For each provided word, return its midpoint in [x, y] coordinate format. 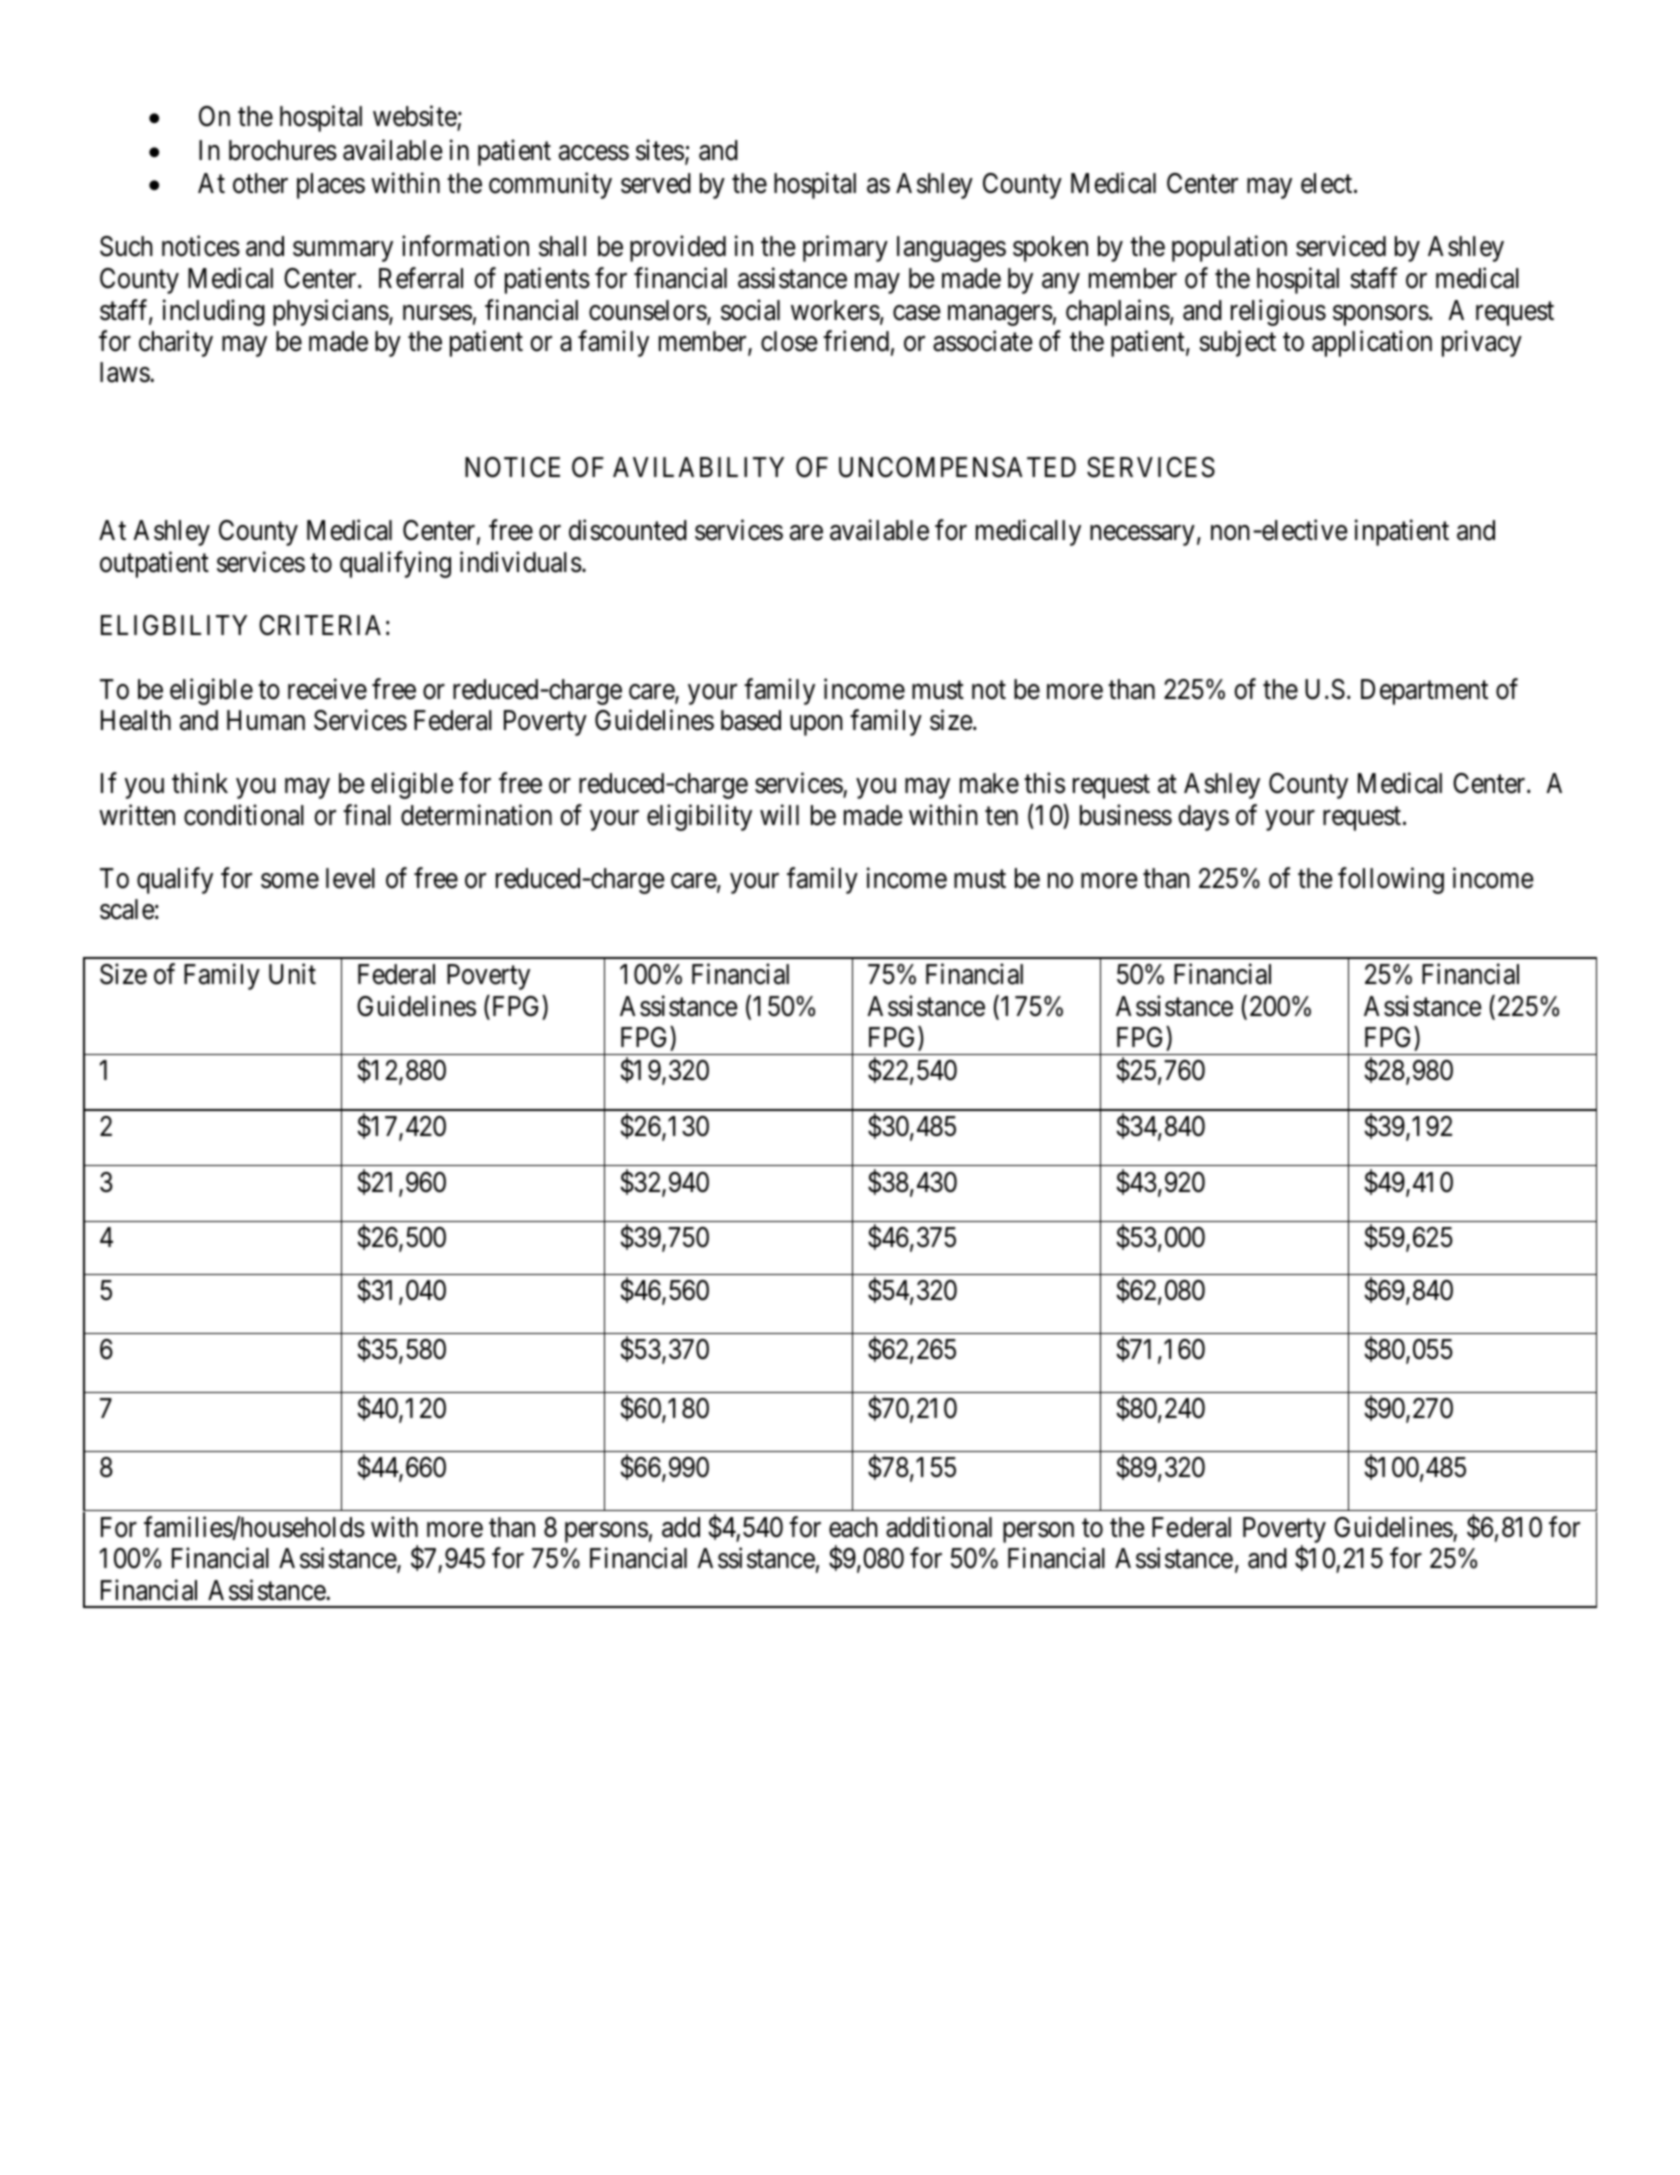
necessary [1142, 536]
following [1391, 880]
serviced [1341, 246]
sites [660, 150]
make [989, 783]
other [260, 183]
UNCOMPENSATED [957, 467]
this [1044, 783]
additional [939, 1527]
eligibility [699, 817]
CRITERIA [320, 625]
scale [127, 909]
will [779, 814]
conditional [244, 815]
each [853, 1527]
